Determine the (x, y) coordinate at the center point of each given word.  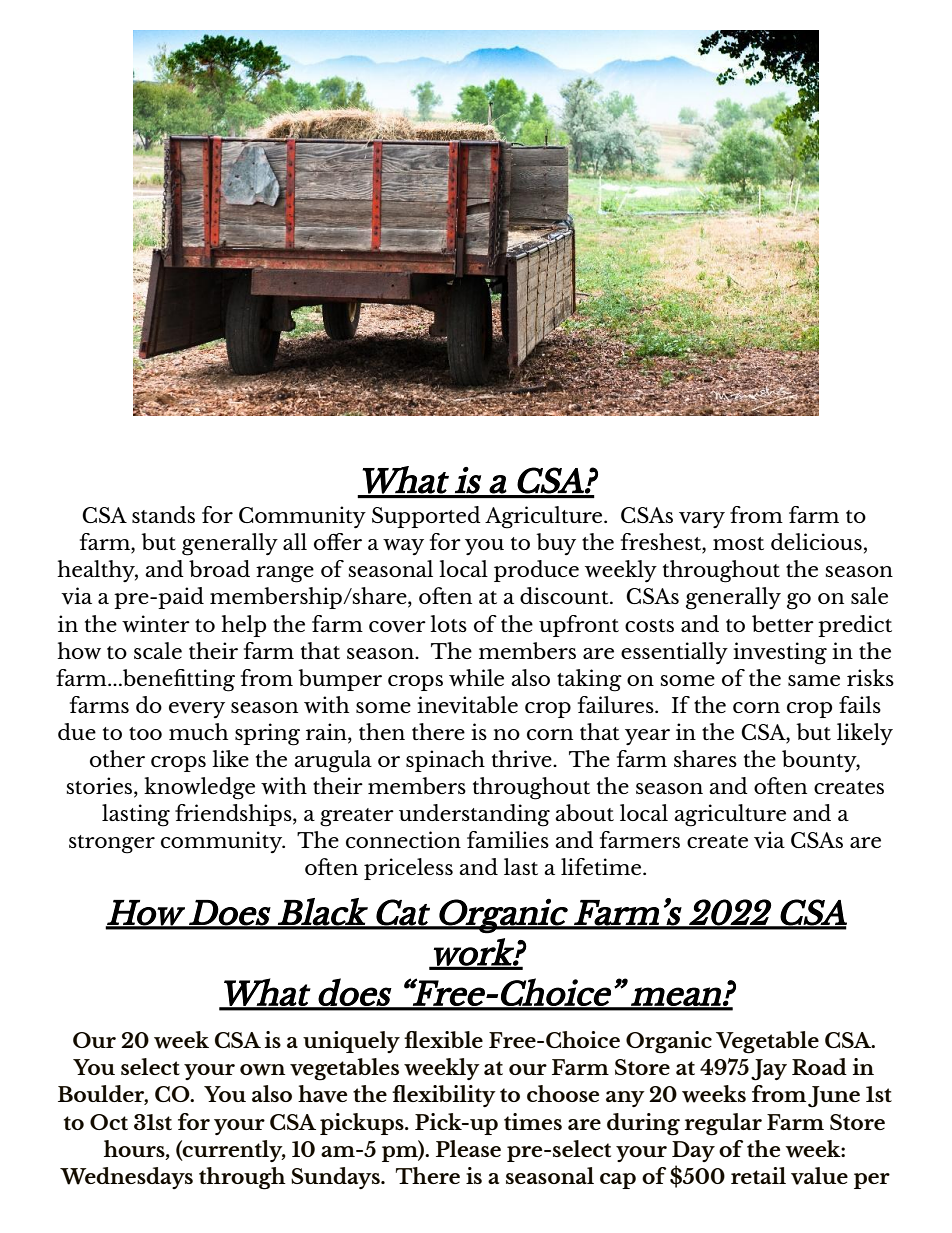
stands (163, 514)
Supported (426, 517)
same (814, 680)
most (738, 543)
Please (468, 1148)
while (476, 677)
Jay (769, 1070)
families (508, 839)
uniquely (351, 1042)
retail (758, 1175)
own (262, 1070)
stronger (112, 844)
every (197, 710)
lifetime (602, 866)
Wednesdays (126, 1178)
